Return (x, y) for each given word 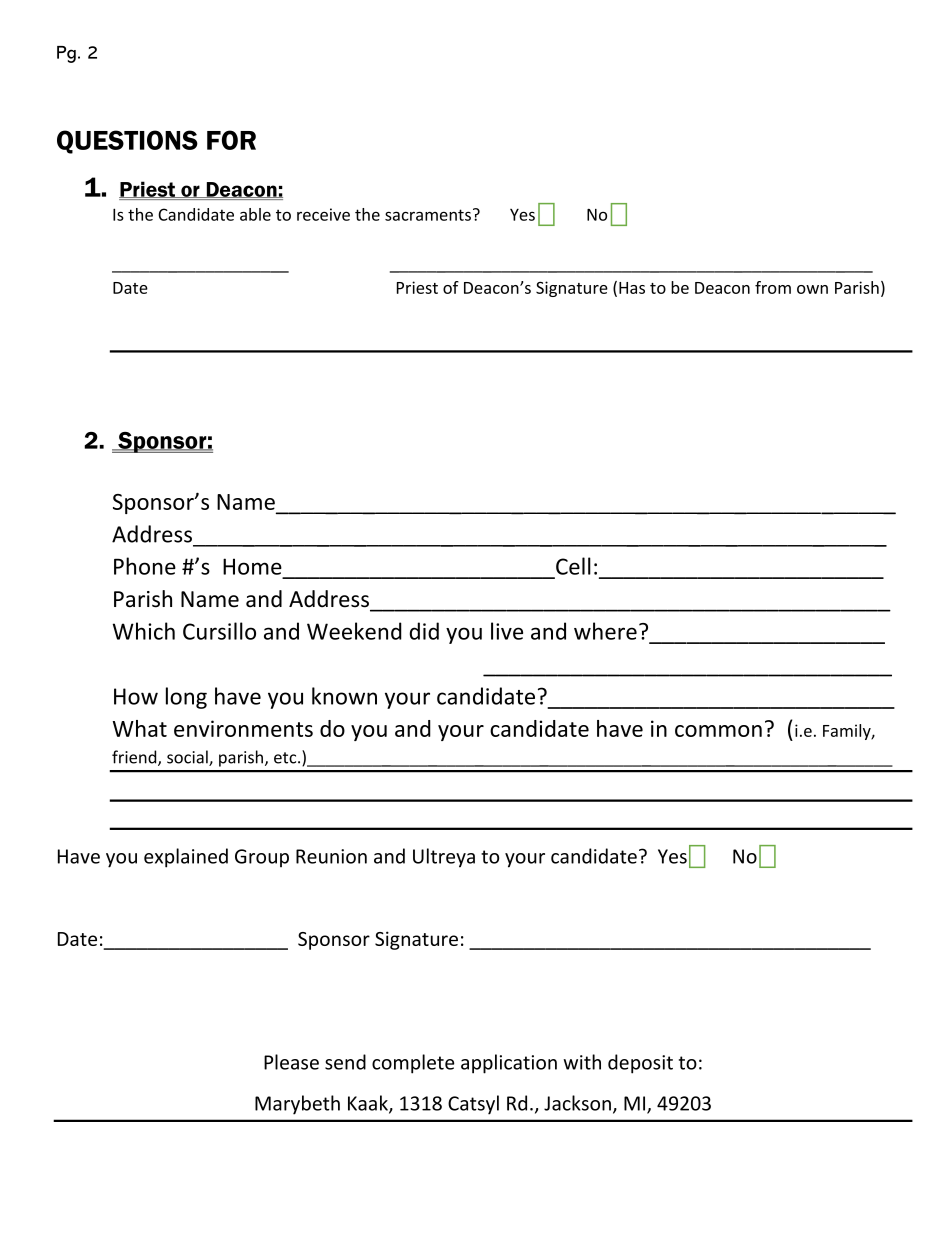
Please (291, 1062)
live (507, 631)
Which (144, 631)
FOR (231, 140)
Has (632, 288)
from (773, 287)
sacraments (428, 215)
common (718, 731)
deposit (640, 1064)
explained (186, 858)
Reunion (331, 856)
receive (323, 214)
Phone (145, 566)
